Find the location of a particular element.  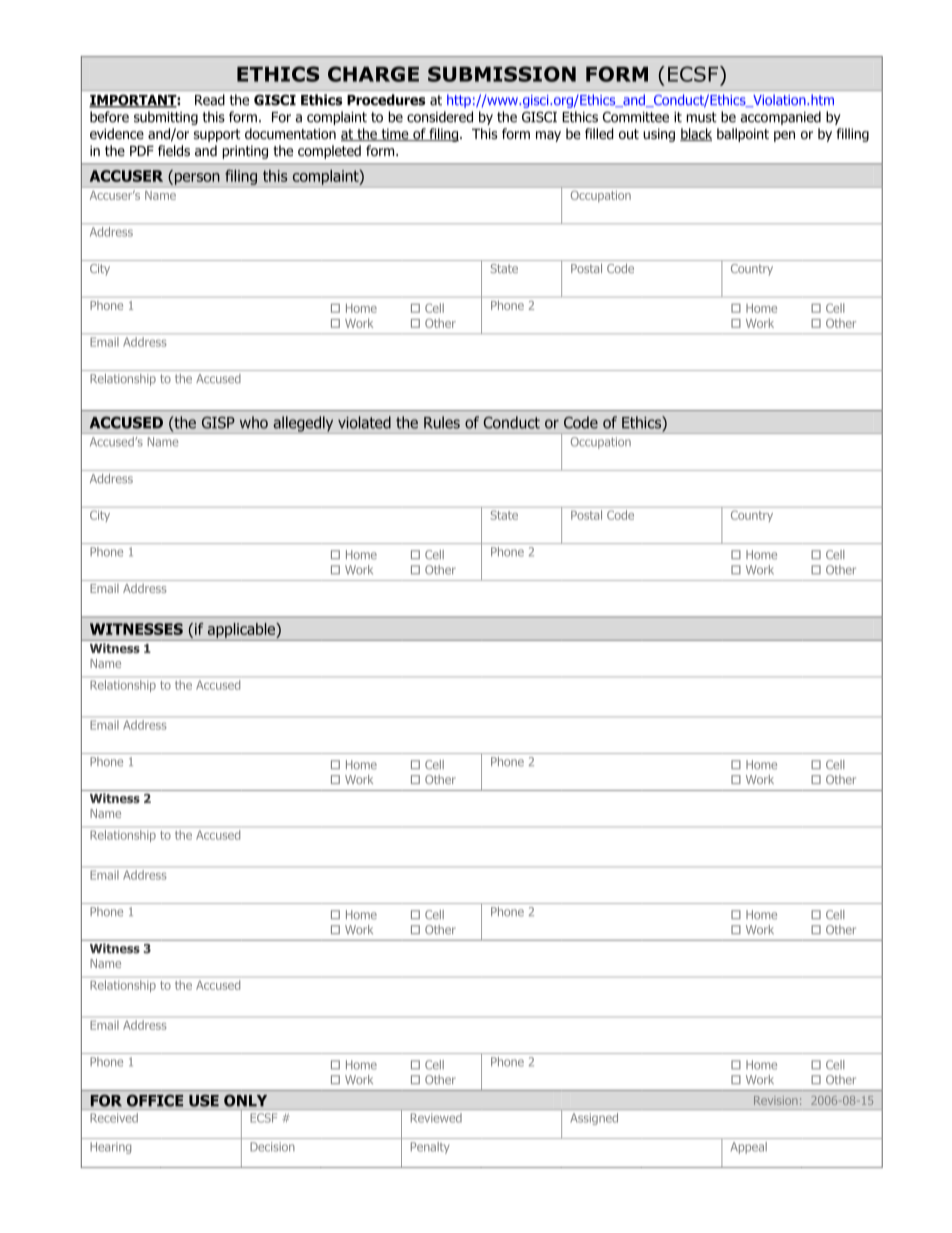

OFFICE is located at coordinates (155, 1101).
